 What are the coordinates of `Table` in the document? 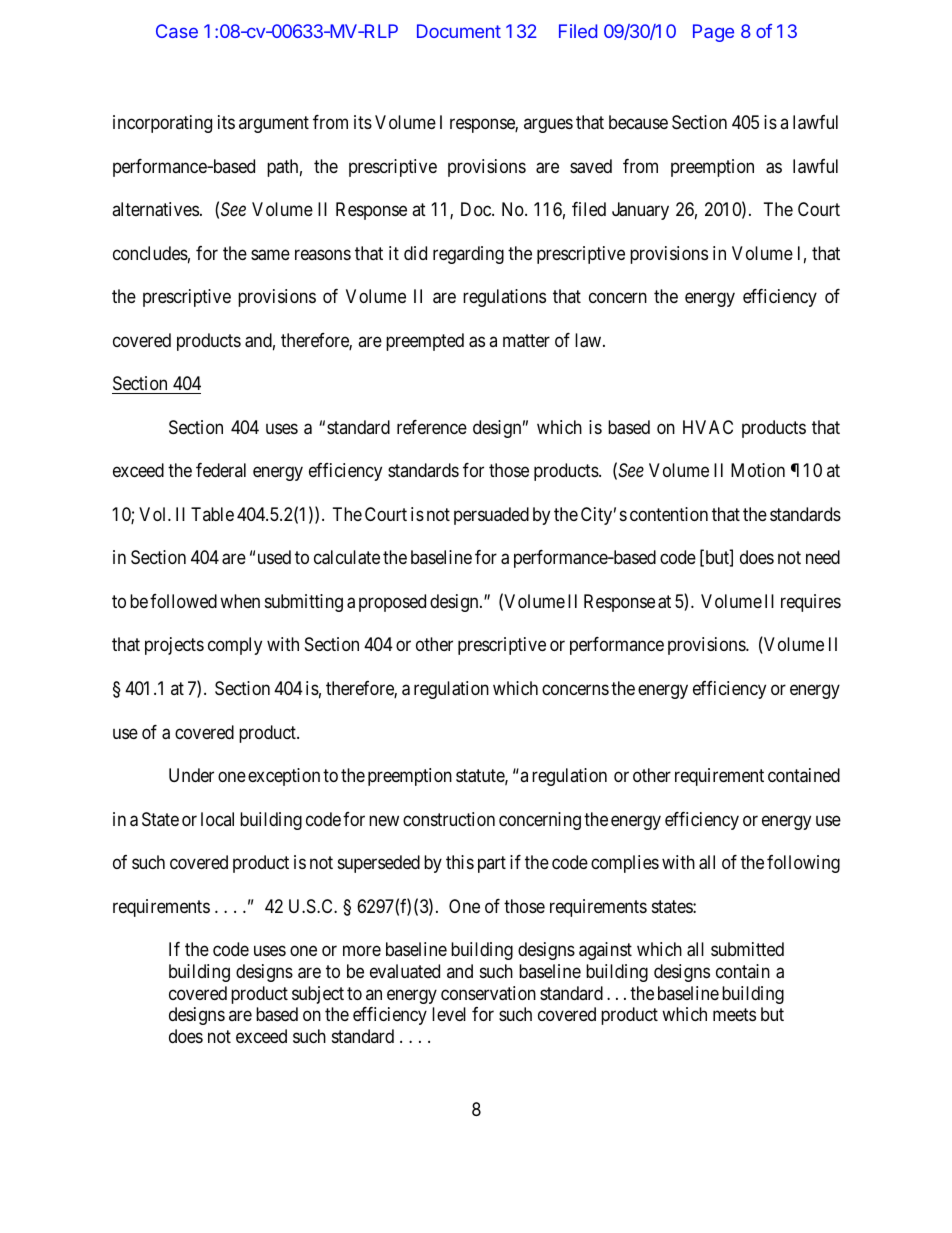 It's located at (212, 514).
